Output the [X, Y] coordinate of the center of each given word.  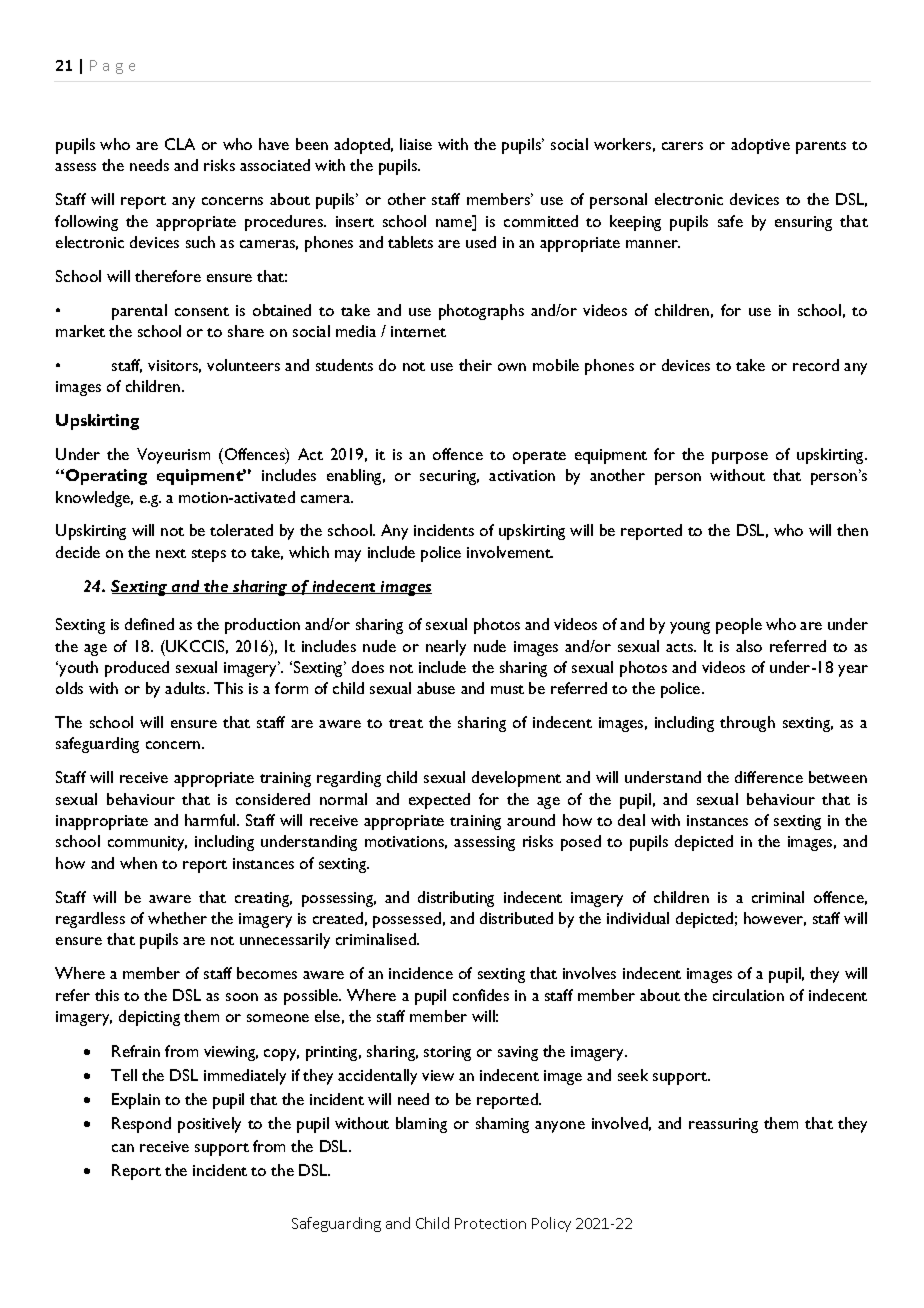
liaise [416, 144]
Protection [490, 1223]
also [749, 646]
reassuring [723, 1125]
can [123, 1148]
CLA [180, 144]
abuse [436, 688]
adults [186, 688]
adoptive [760, 146]
